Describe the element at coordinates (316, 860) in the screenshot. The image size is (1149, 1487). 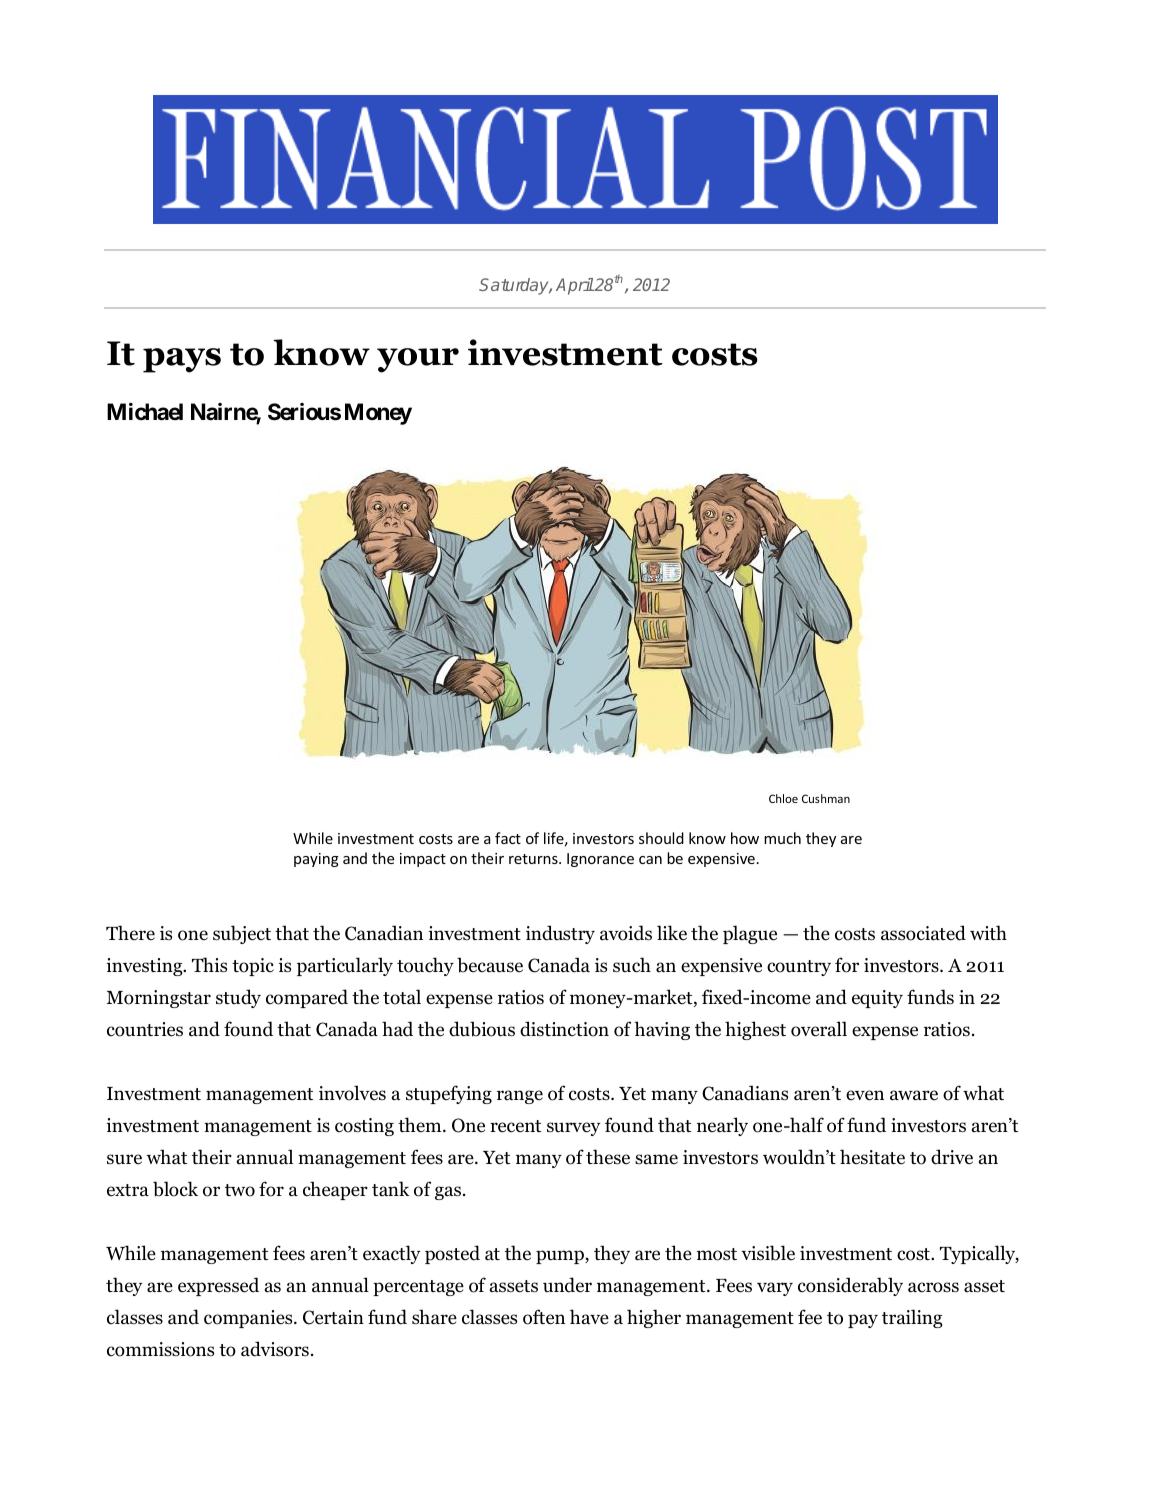
I see `paying` at that location.
